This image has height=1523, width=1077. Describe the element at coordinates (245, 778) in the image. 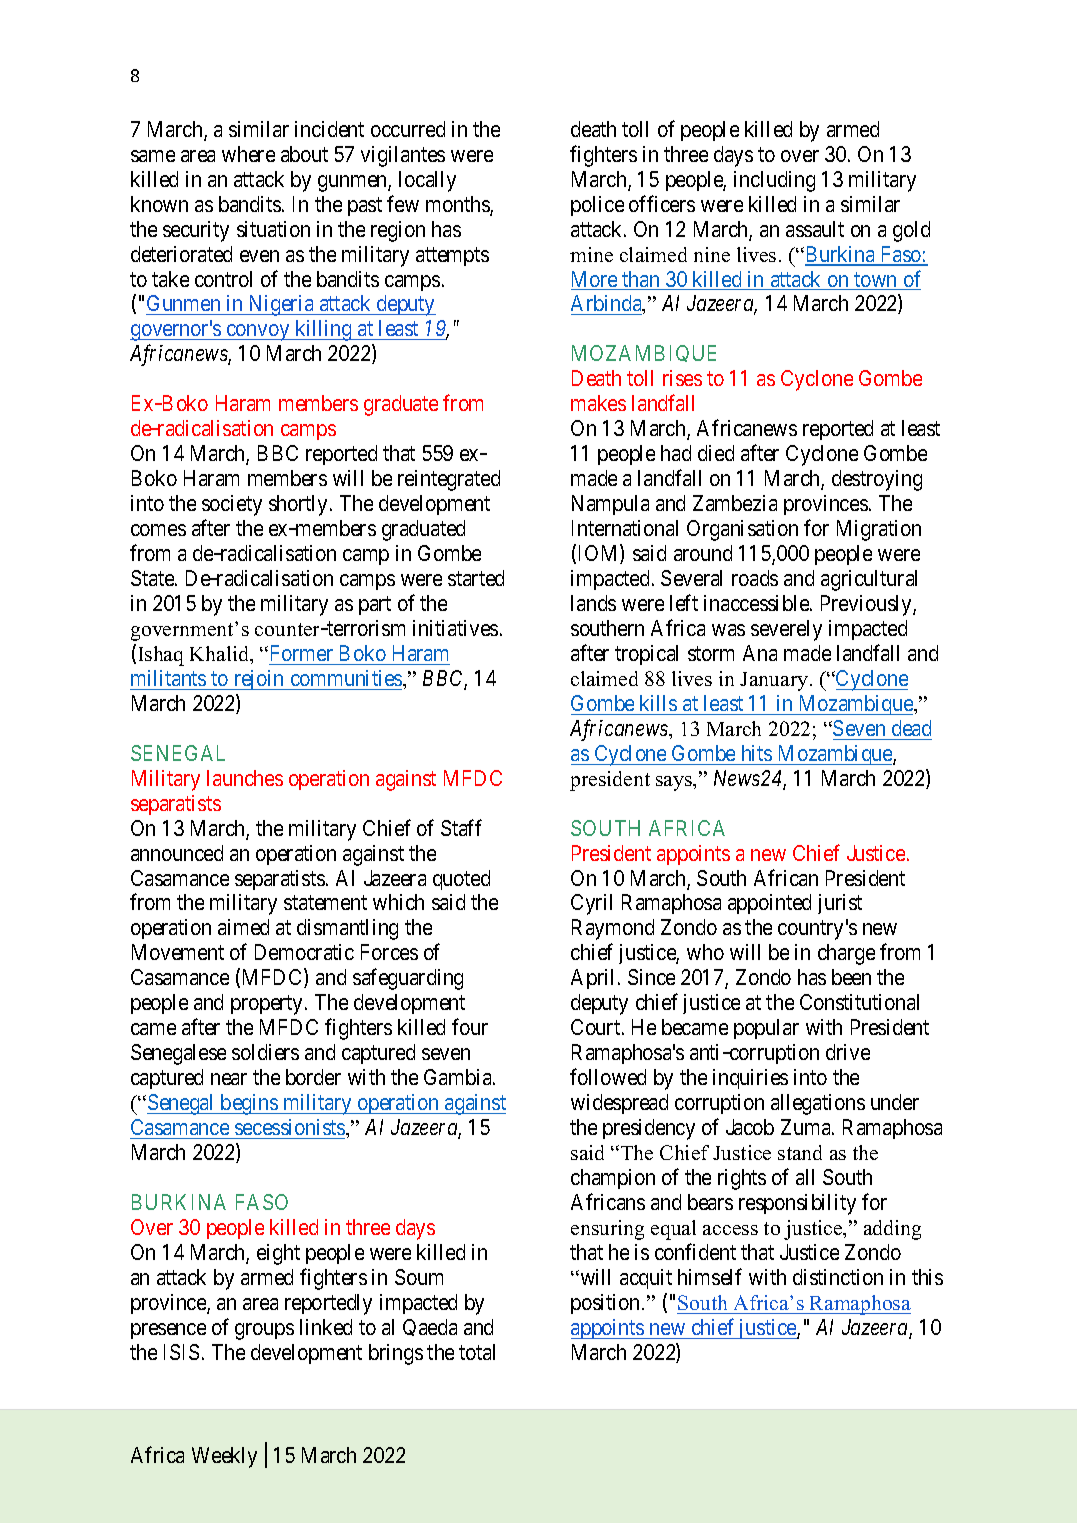

I see `launches` at that location.
